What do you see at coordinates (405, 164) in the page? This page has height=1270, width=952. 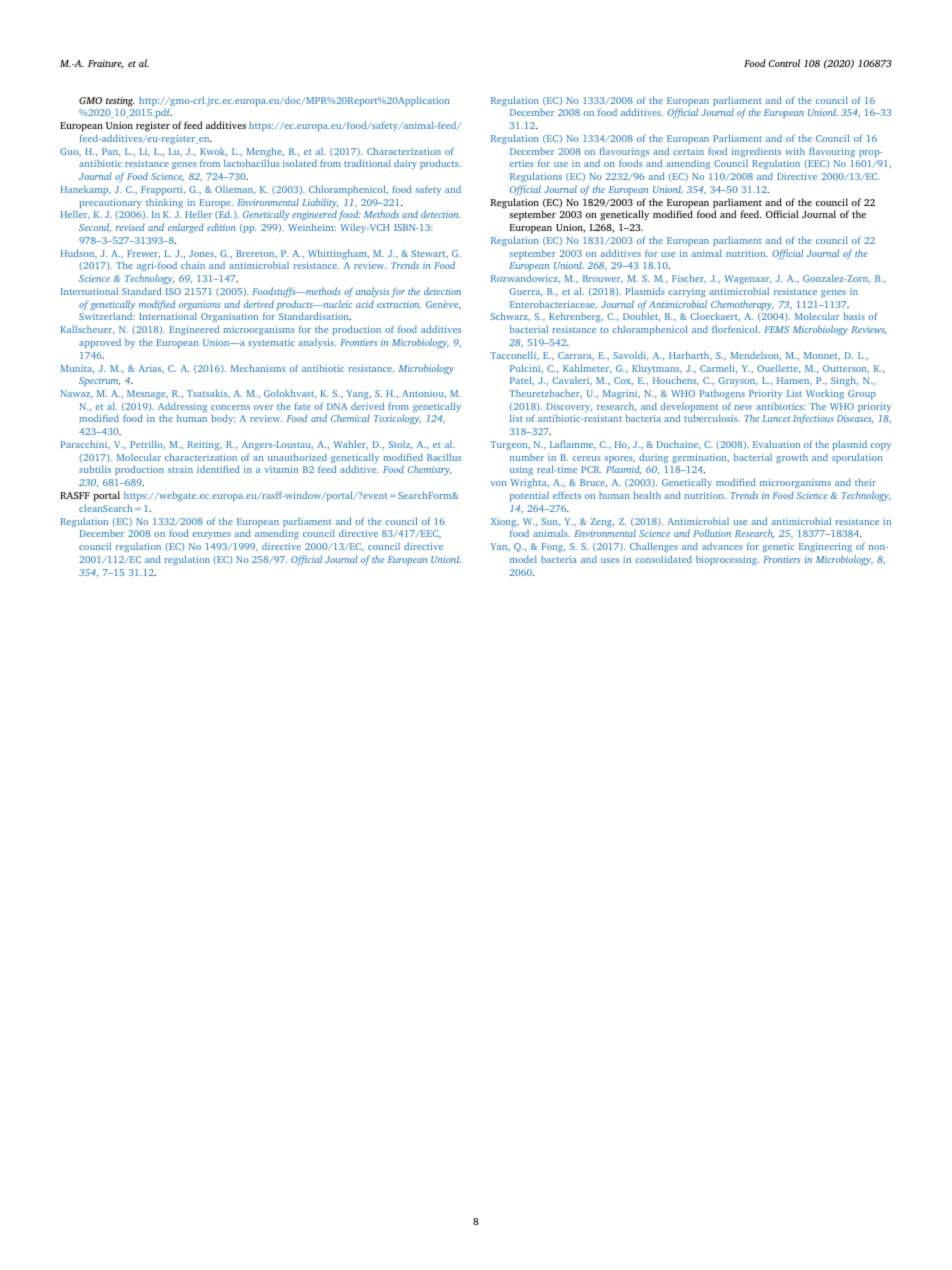 I see `dairy` at bounding box center [405, 164].
